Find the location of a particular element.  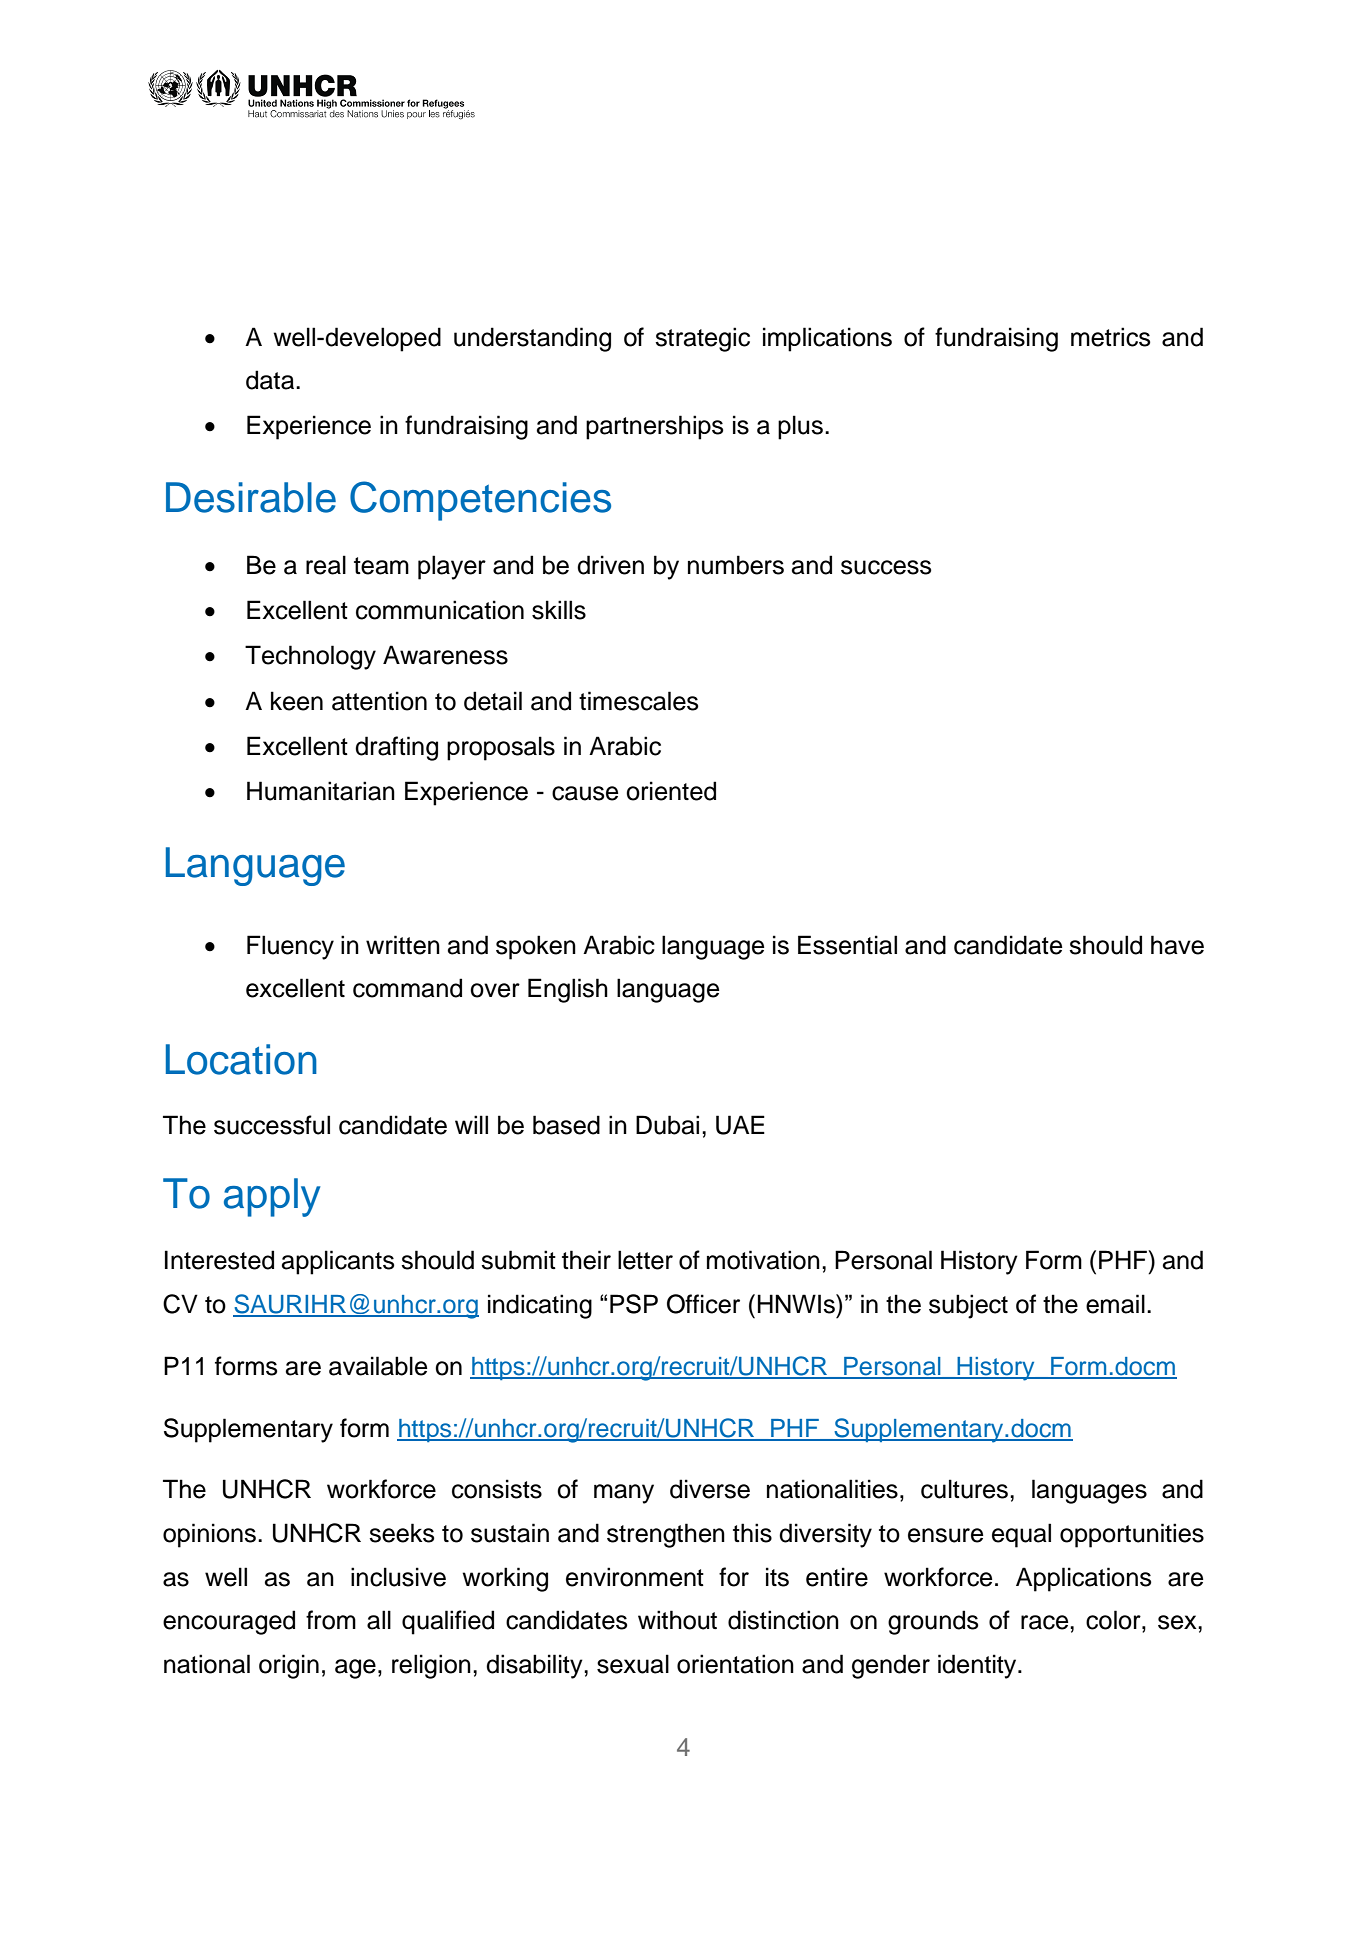

email is located at coordinates (1115, 1304).
